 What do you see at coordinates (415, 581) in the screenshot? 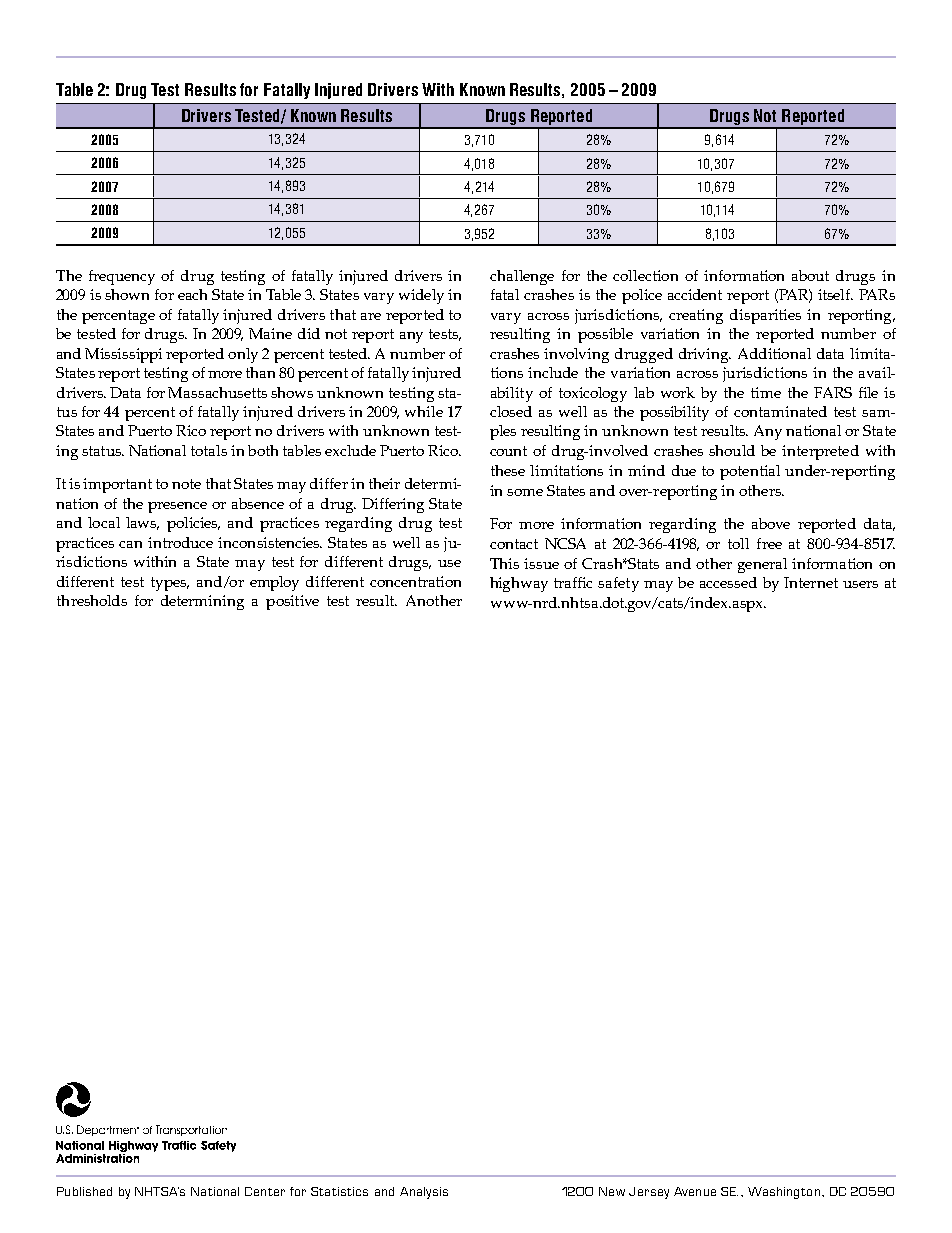
I see `concentration` at bounding box center [415, 581].
